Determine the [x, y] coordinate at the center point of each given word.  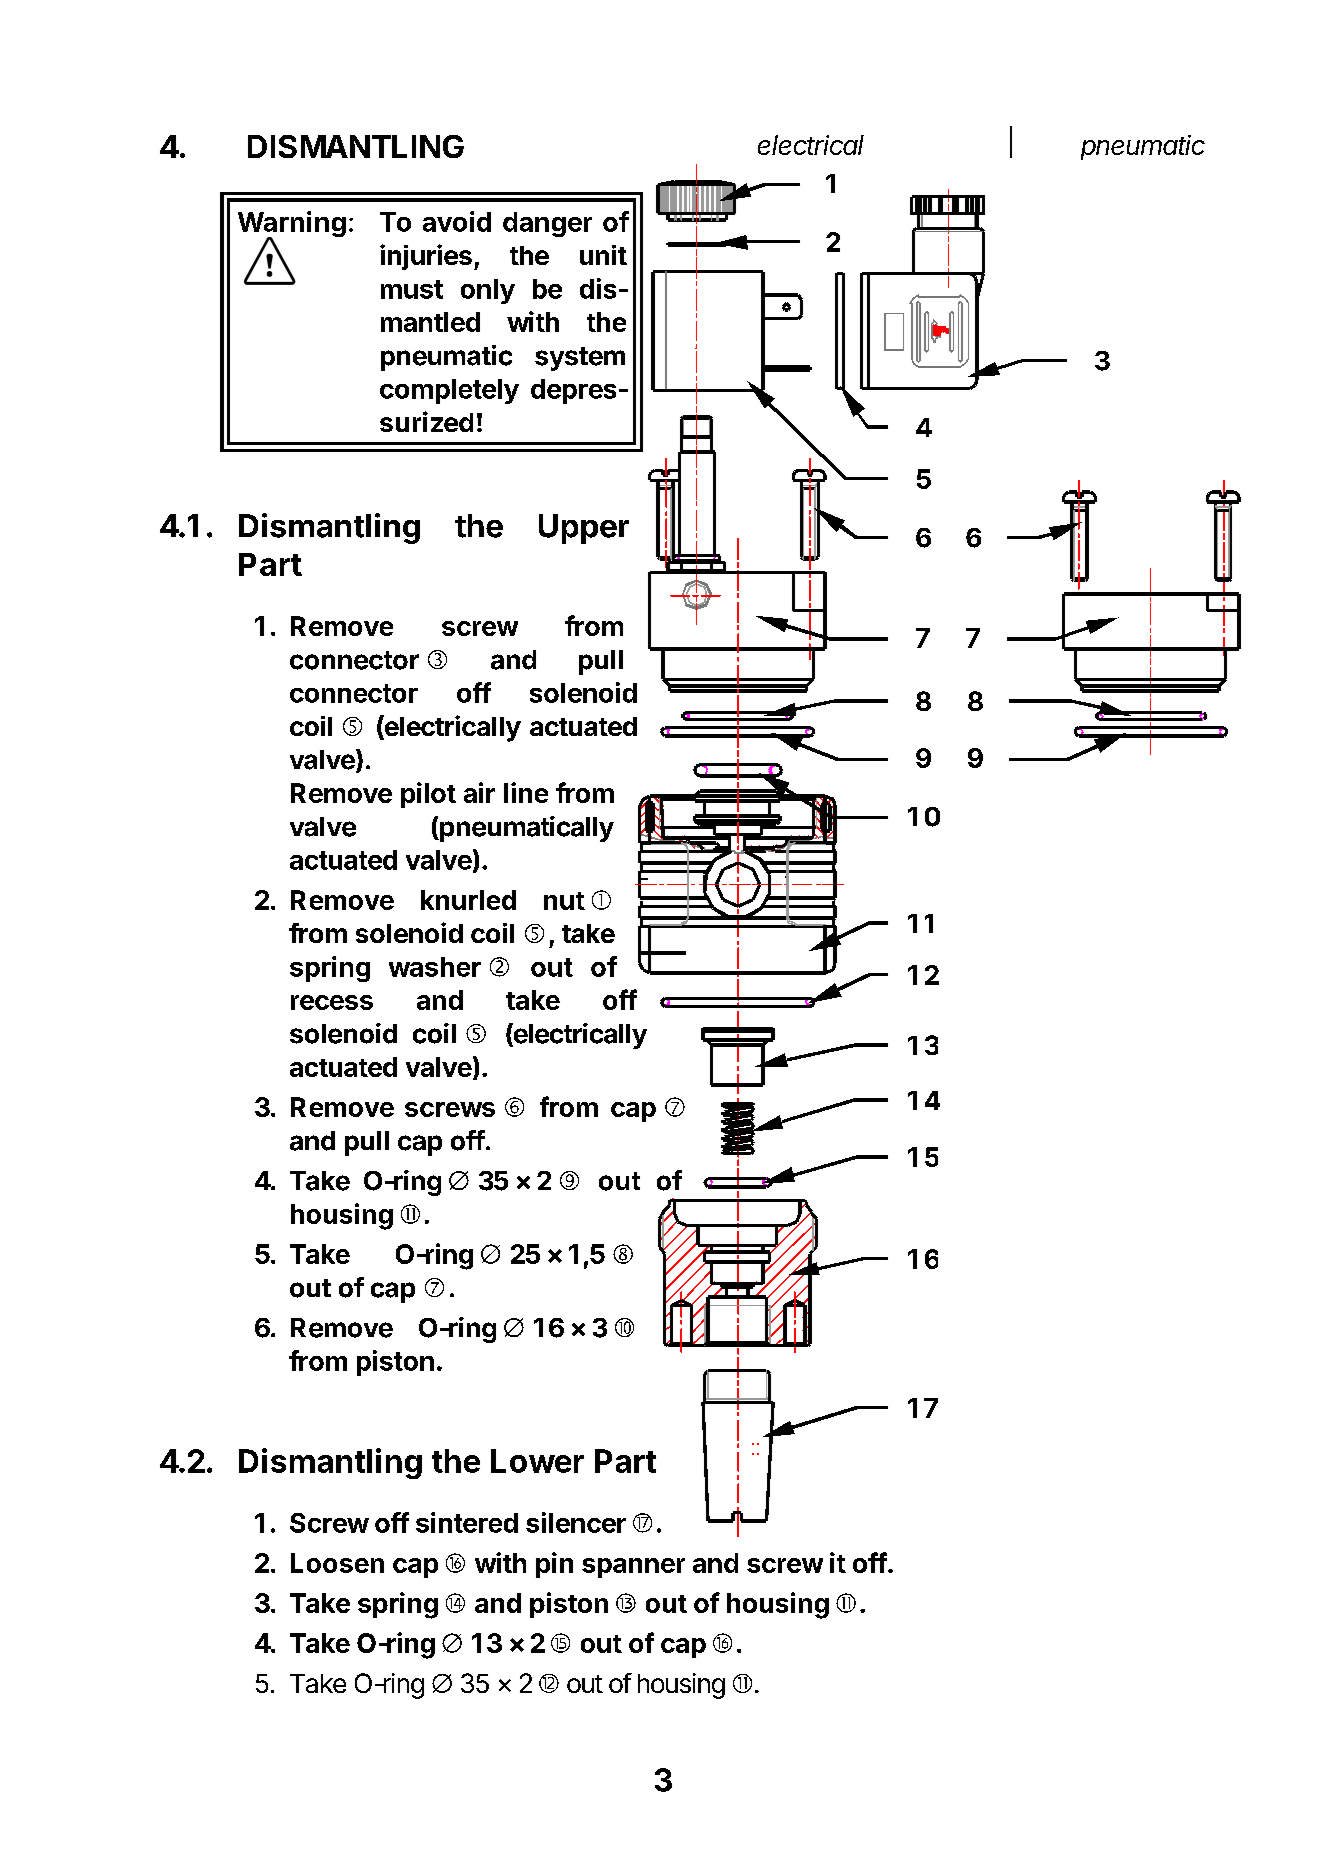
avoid [457, 221]
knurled [468, 900]
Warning [292, 225]
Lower [537, 1461]
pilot [428, 795]
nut [564, 901]
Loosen [337, 1563]
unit [603, 255]
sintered [467, 1522]
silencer [576, 1522]
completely [449, 391]
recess [332, 1002]
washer [435, 967]
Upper [584, 529]
